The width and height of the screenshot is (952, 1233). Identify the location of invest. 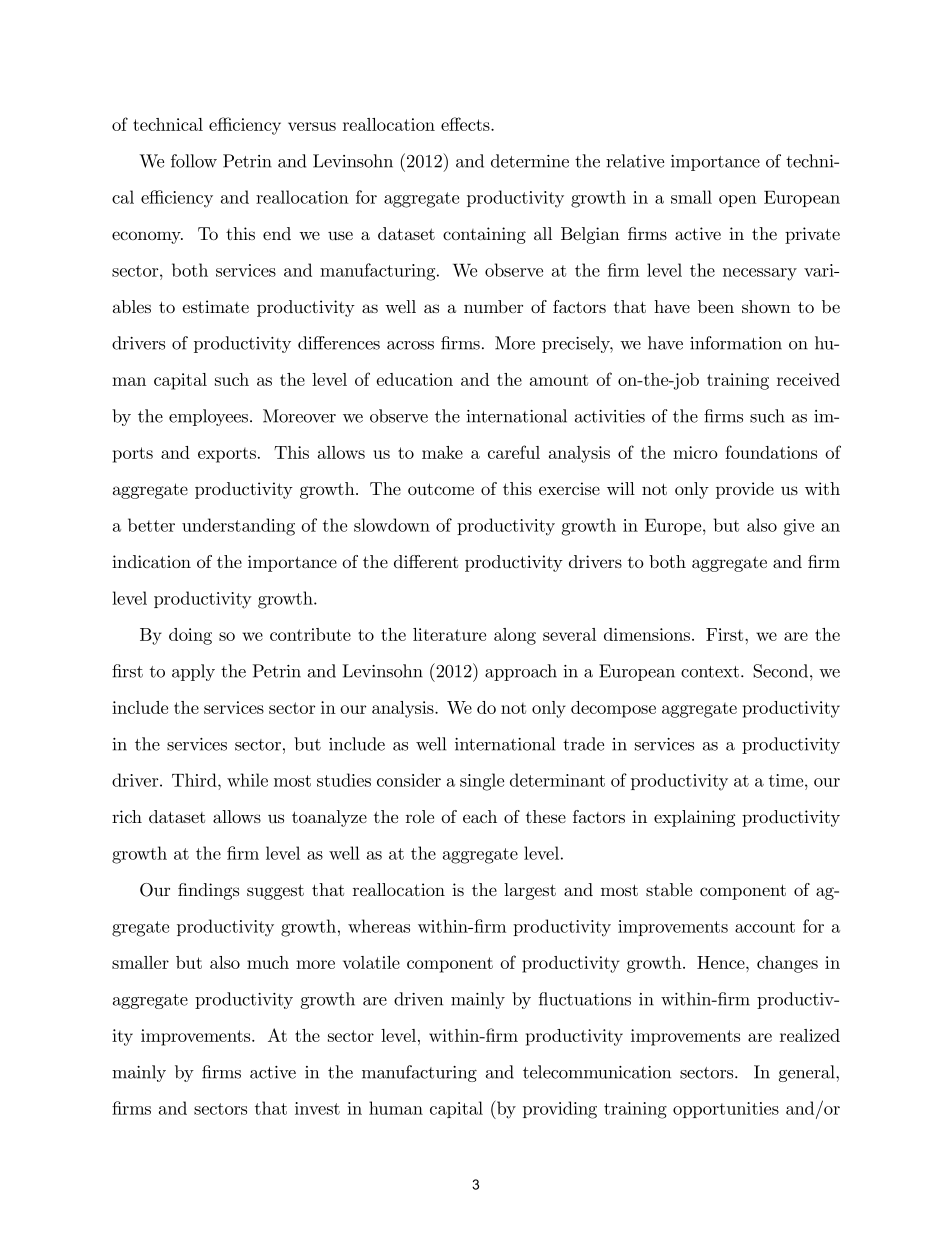
(317, 1108).
